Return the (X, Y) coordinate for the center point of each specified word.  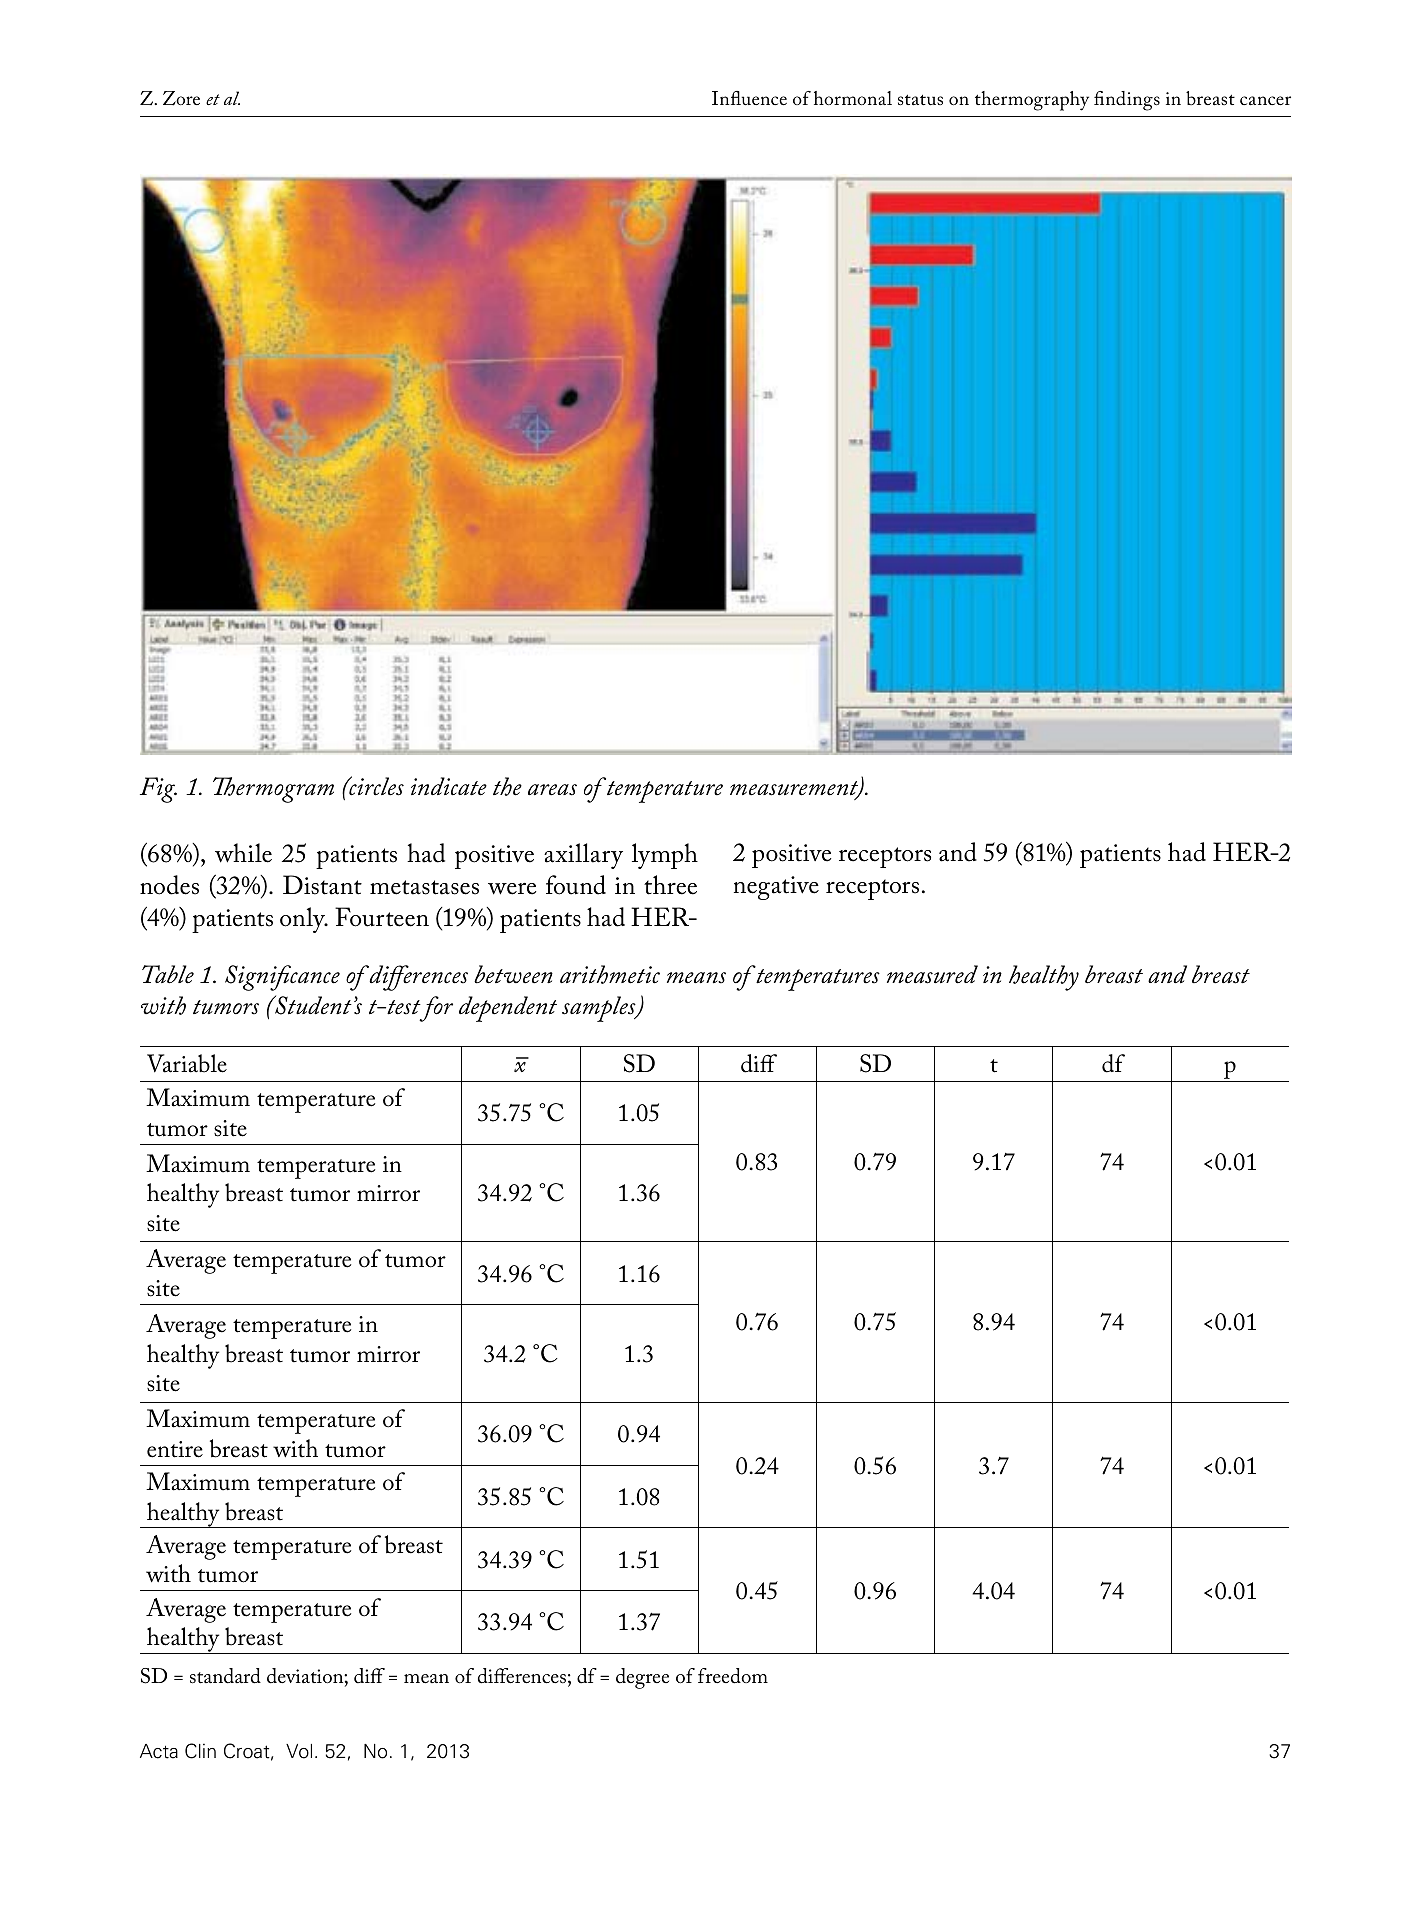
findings (1127, 101)
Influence (749, 98)
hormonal (853, 98)
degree (642, 1678)
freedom (733, 1676)
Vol (299, 1751)
